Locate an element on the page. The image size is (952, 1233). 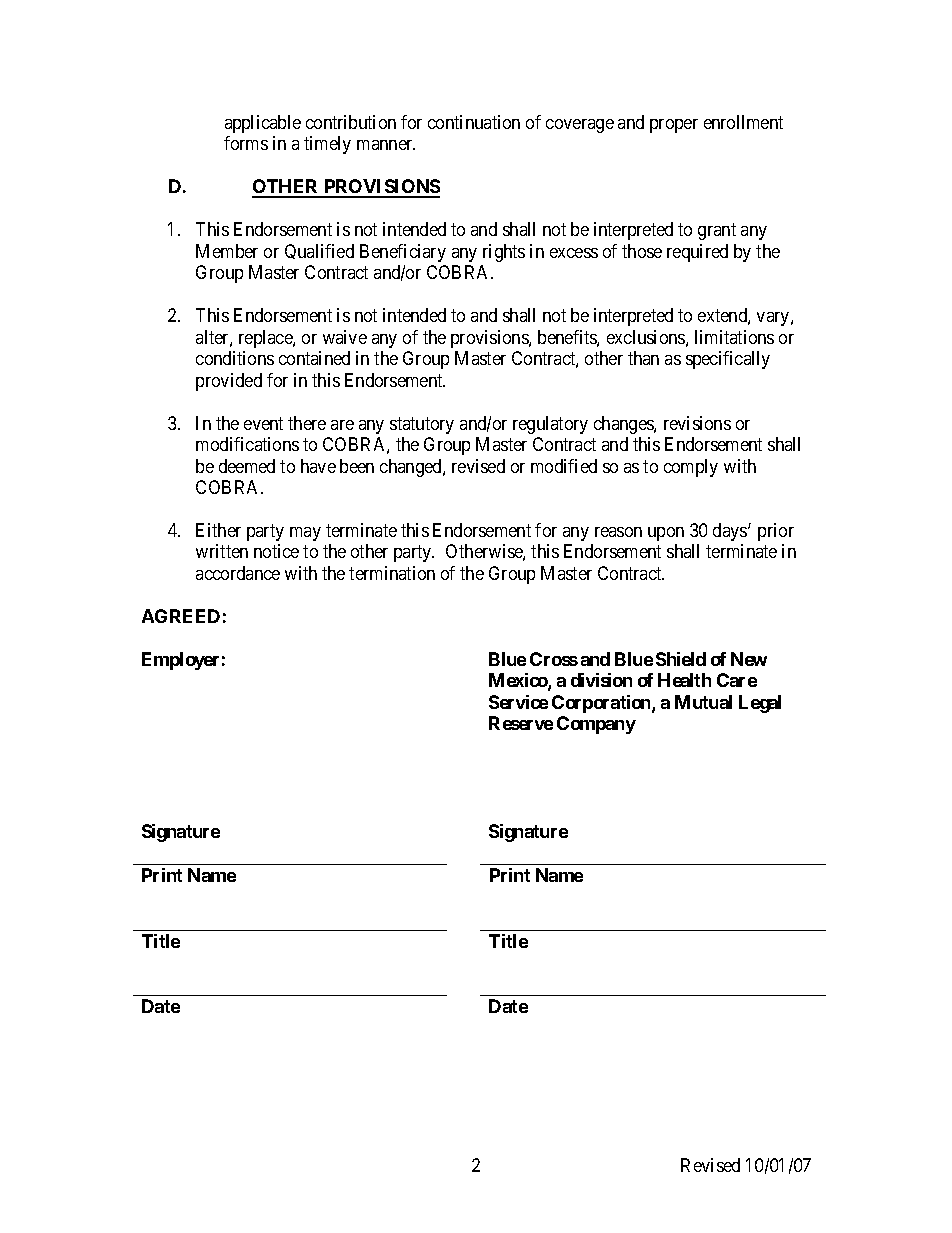
rights is located at coordinates (504, 253).
